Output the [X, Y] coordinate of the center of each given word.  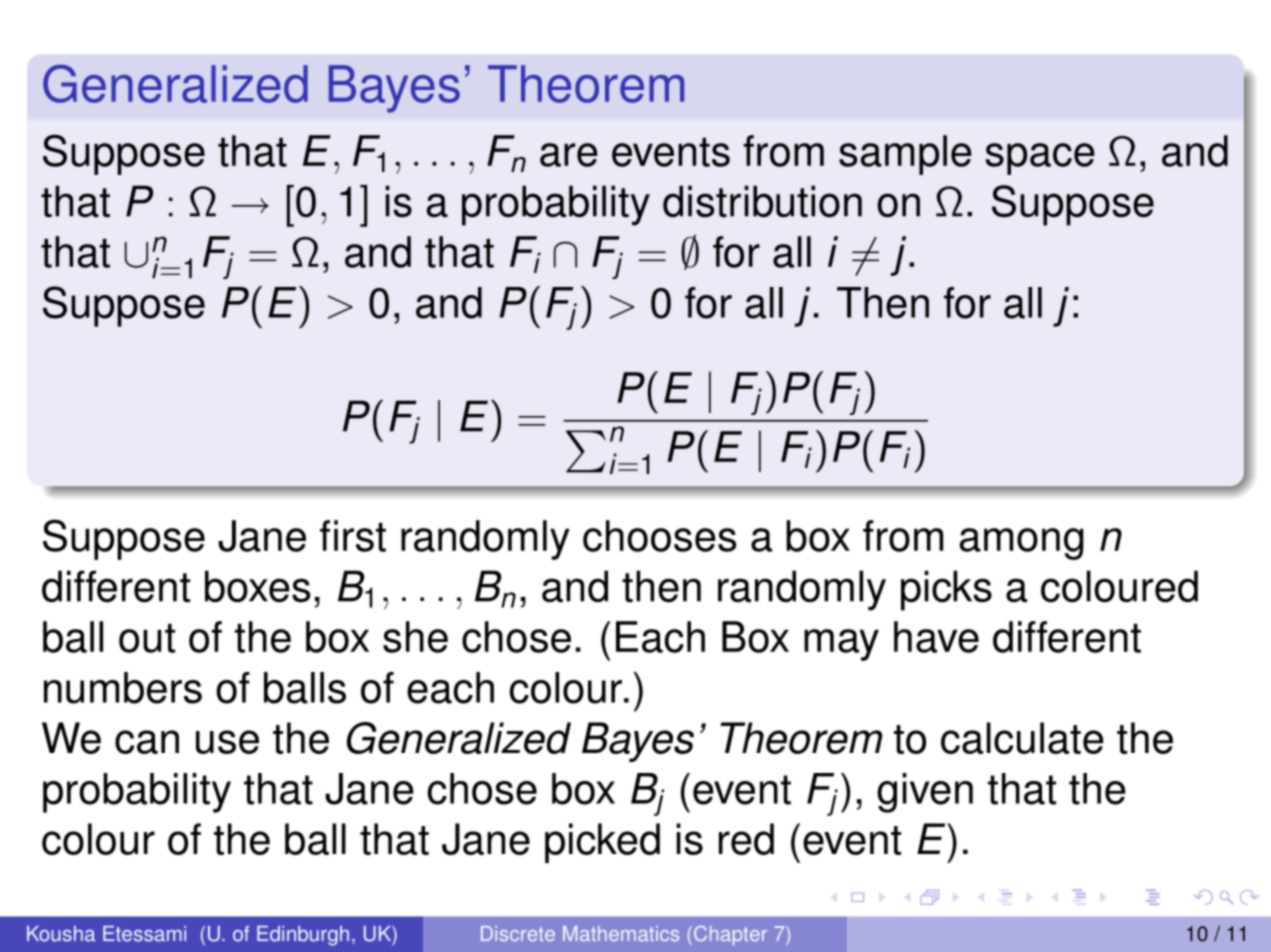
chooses [659, 536]
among [1022, 544]
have [936, 637]
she [415, 637]
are [569, 155]
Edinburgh [303, 936]
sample [905, 155]
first [353, 536]
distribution [762, 201]
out [147, 638]
